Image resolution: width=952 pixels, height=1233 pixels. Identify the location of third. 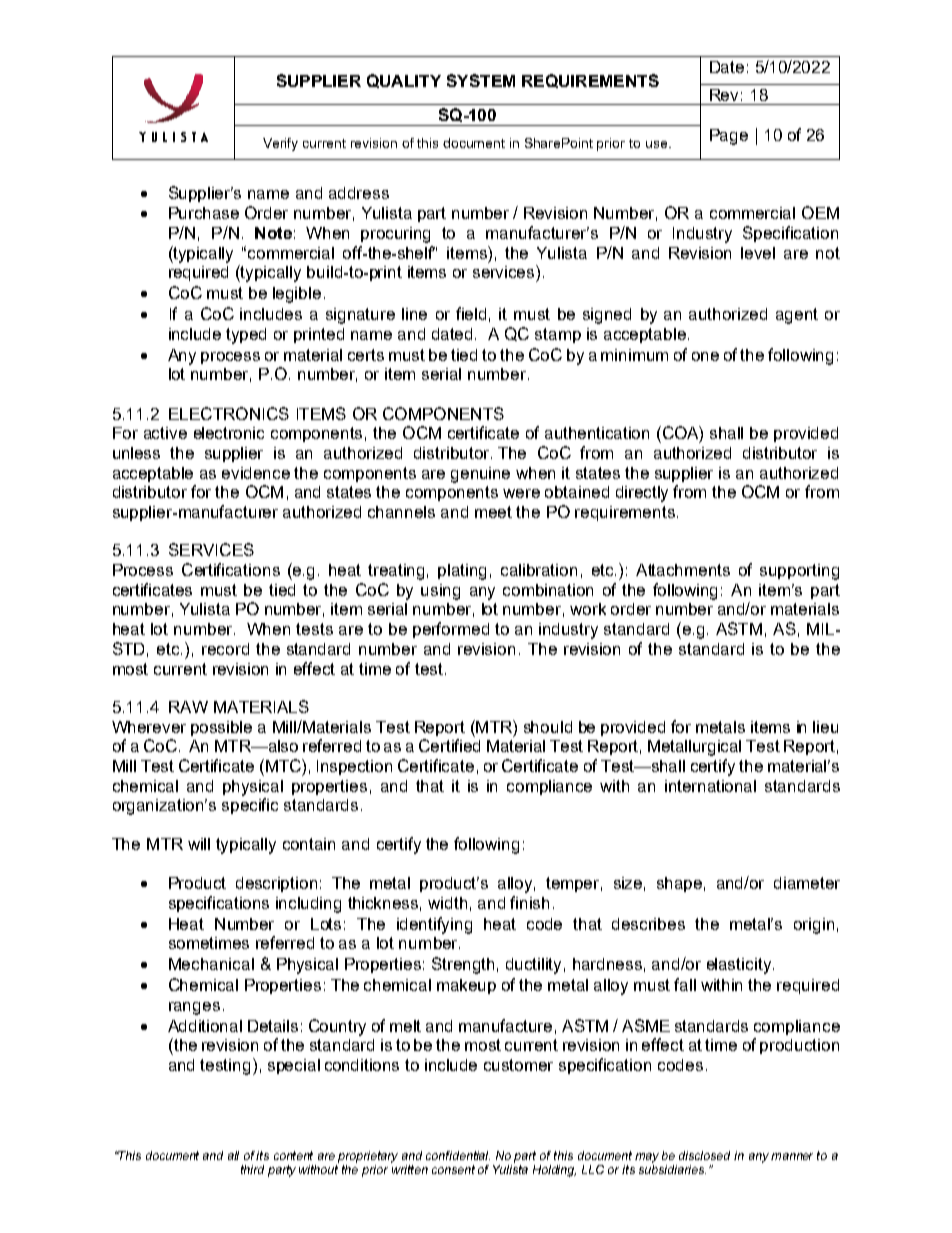
(252, 1169).
